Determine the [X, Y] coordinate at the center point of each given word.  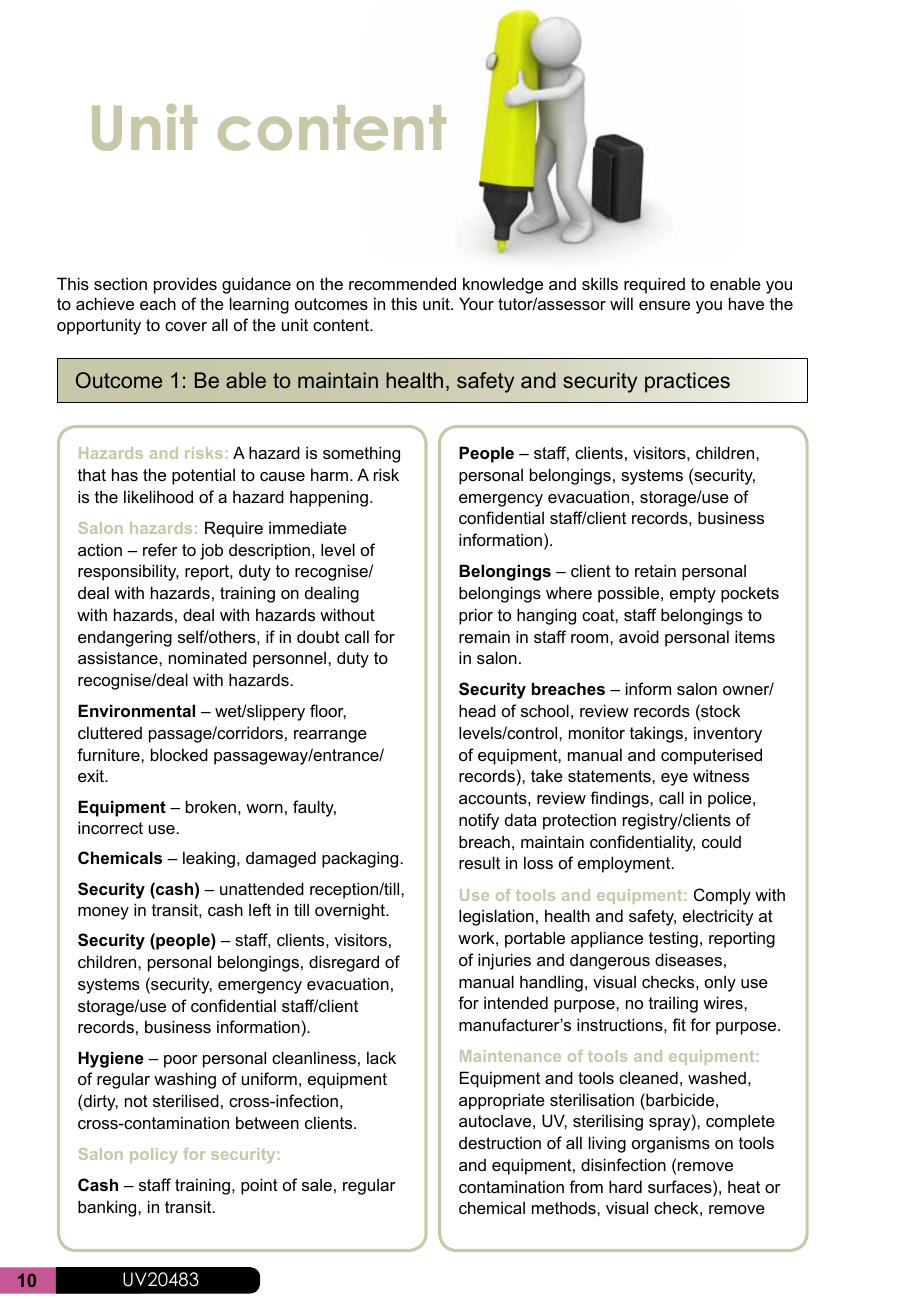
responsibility [128, 572]
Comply [722, 896]
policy [153, 1155]
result [479, 862]
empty [693, 595]
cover [186, 326]
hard [625, 1186]
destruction [500, 1142]
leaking [209, 859]
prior [476, 616]
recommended [402, 283]
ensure [664, 305]
